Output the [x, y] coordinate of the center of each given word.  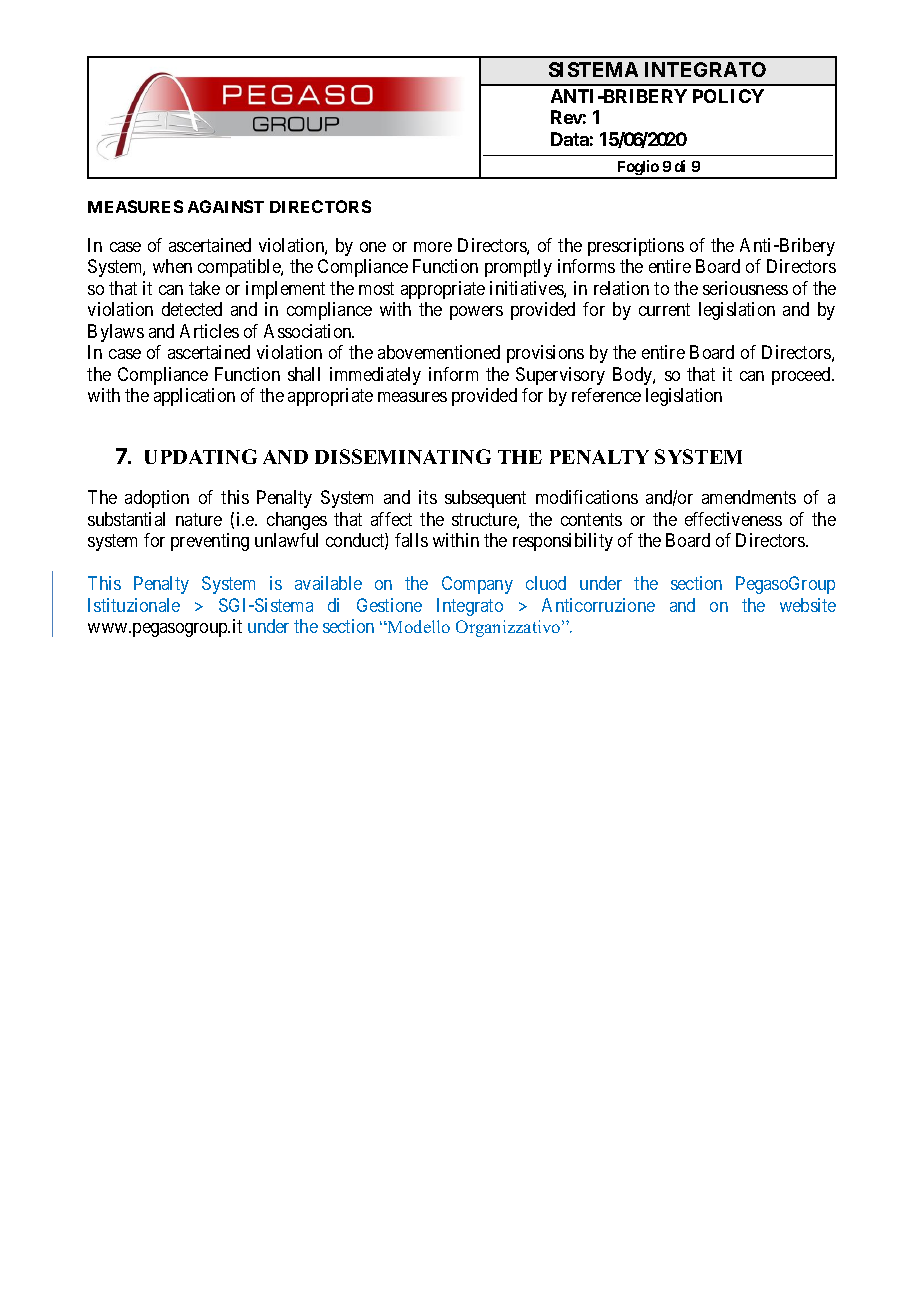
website [808, 605]
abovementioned [439, 352]
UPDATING [201, 456]
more [433, 247]
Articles [209, 331]
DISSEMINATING [403, 456]
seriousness [745, 288]
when [172, 266]
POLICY [728, 96]
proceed [802, 376]
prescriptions [636, 247]
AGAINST [226, 206]
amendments [749, 497]
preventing [210, 542]
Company [477, 585]
